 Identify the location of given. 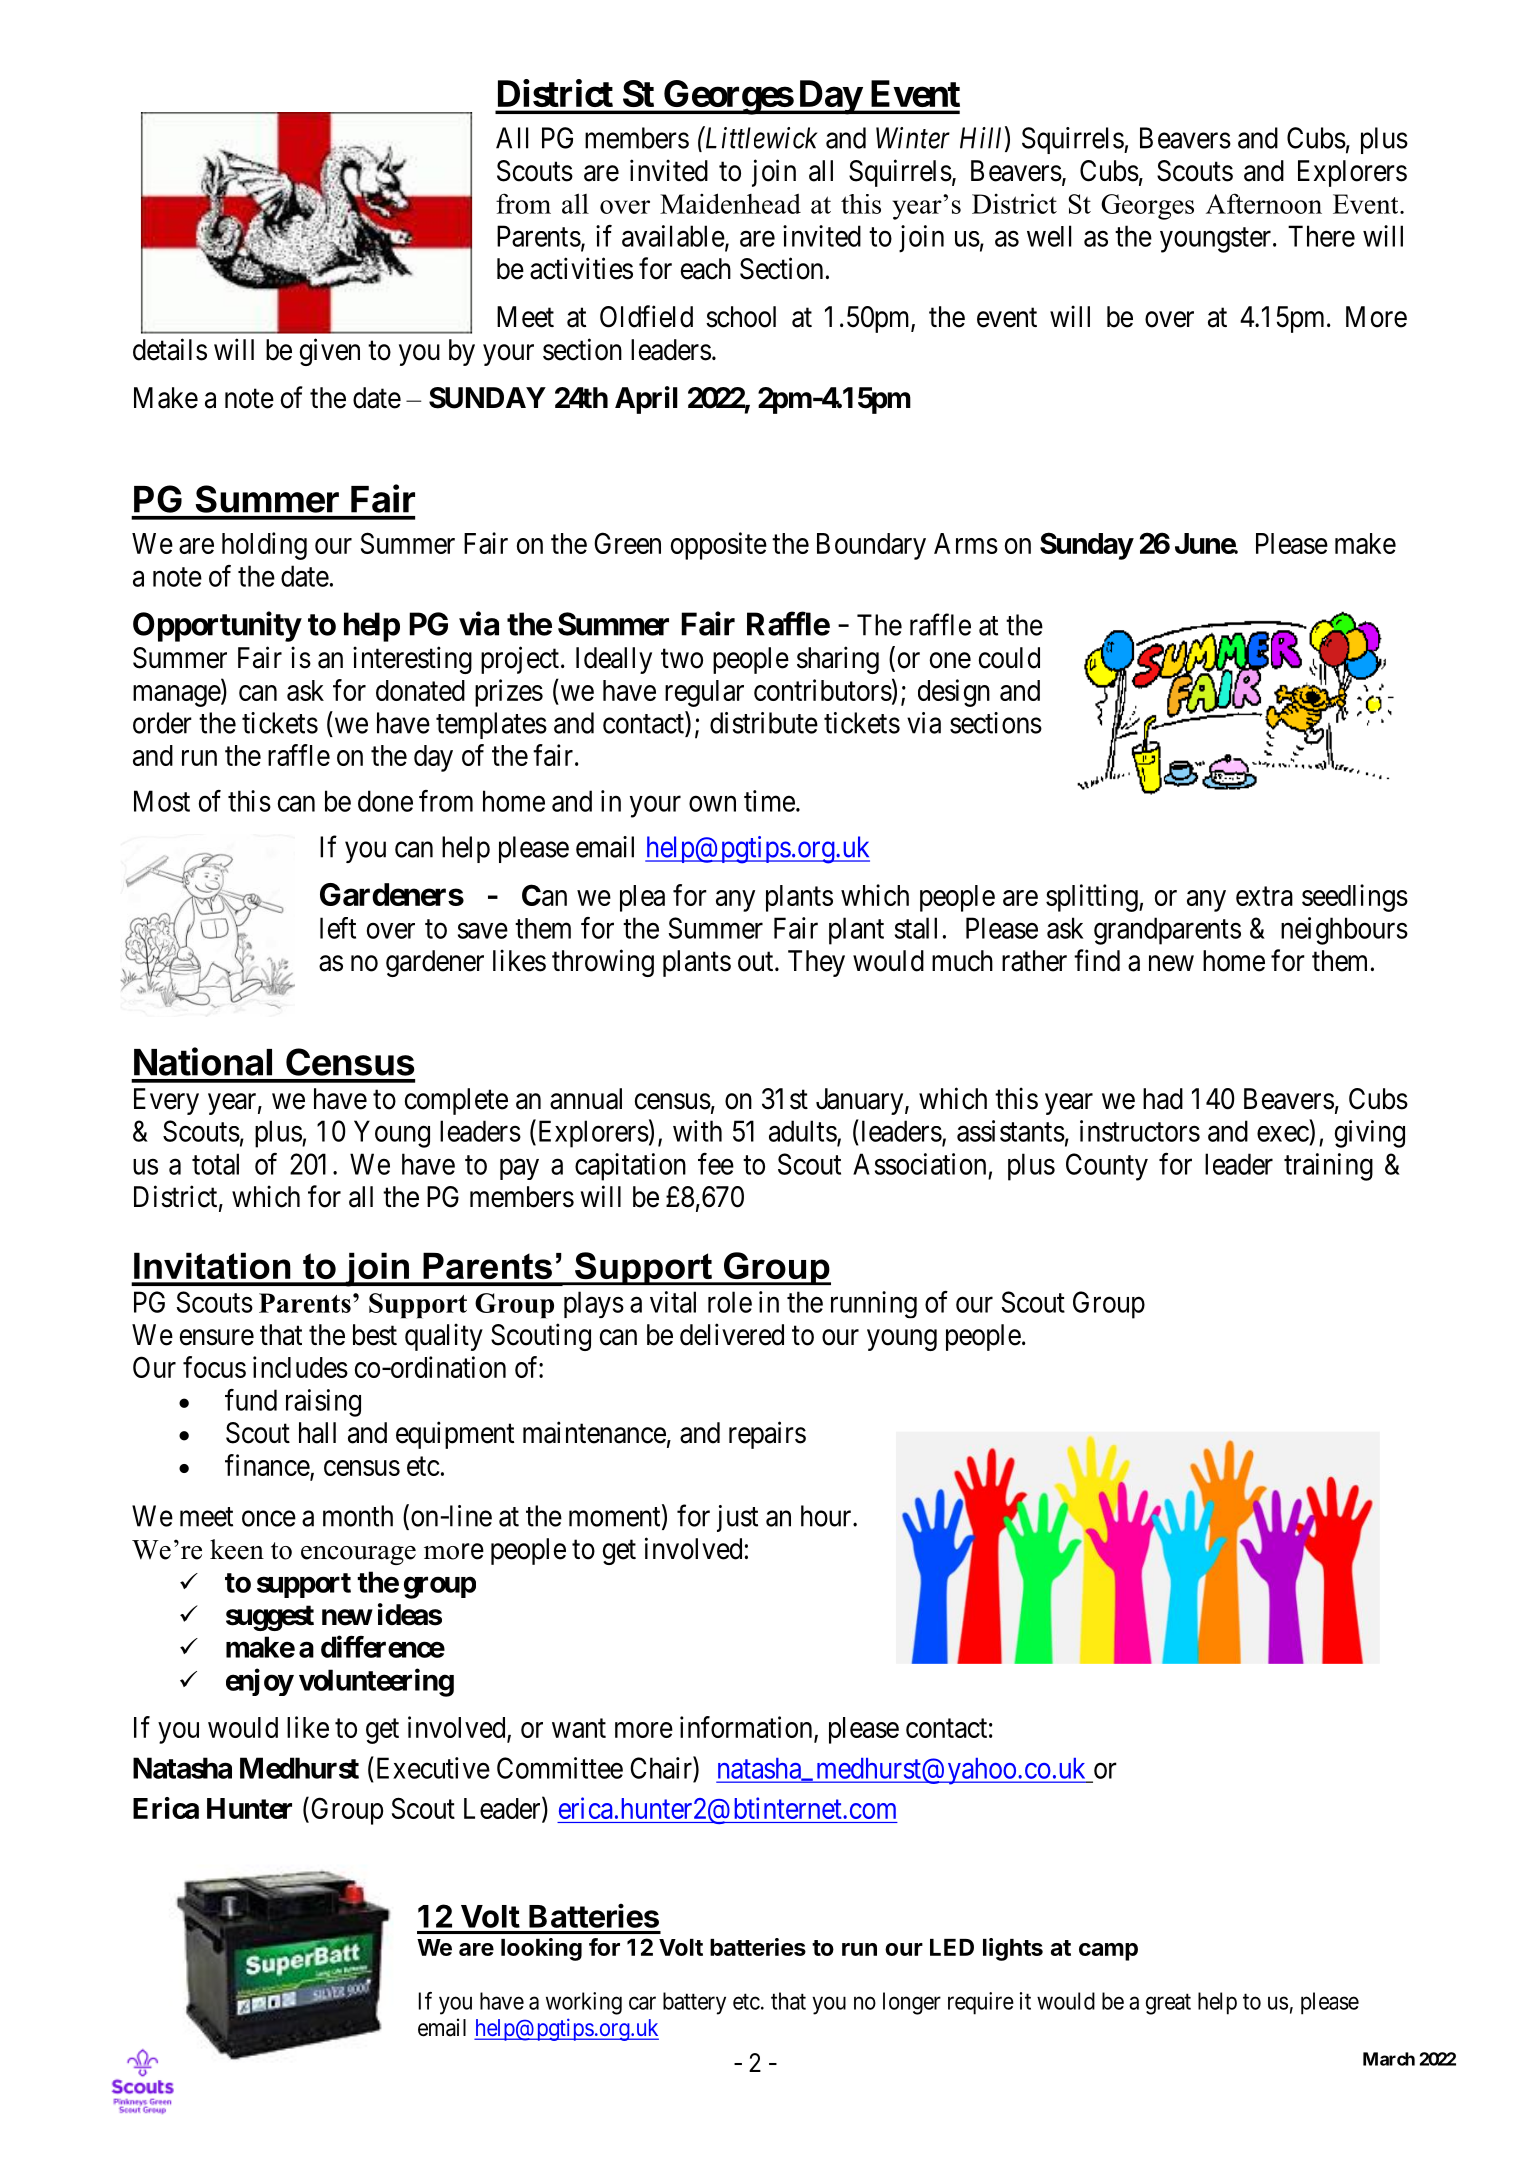
(330, 352).
